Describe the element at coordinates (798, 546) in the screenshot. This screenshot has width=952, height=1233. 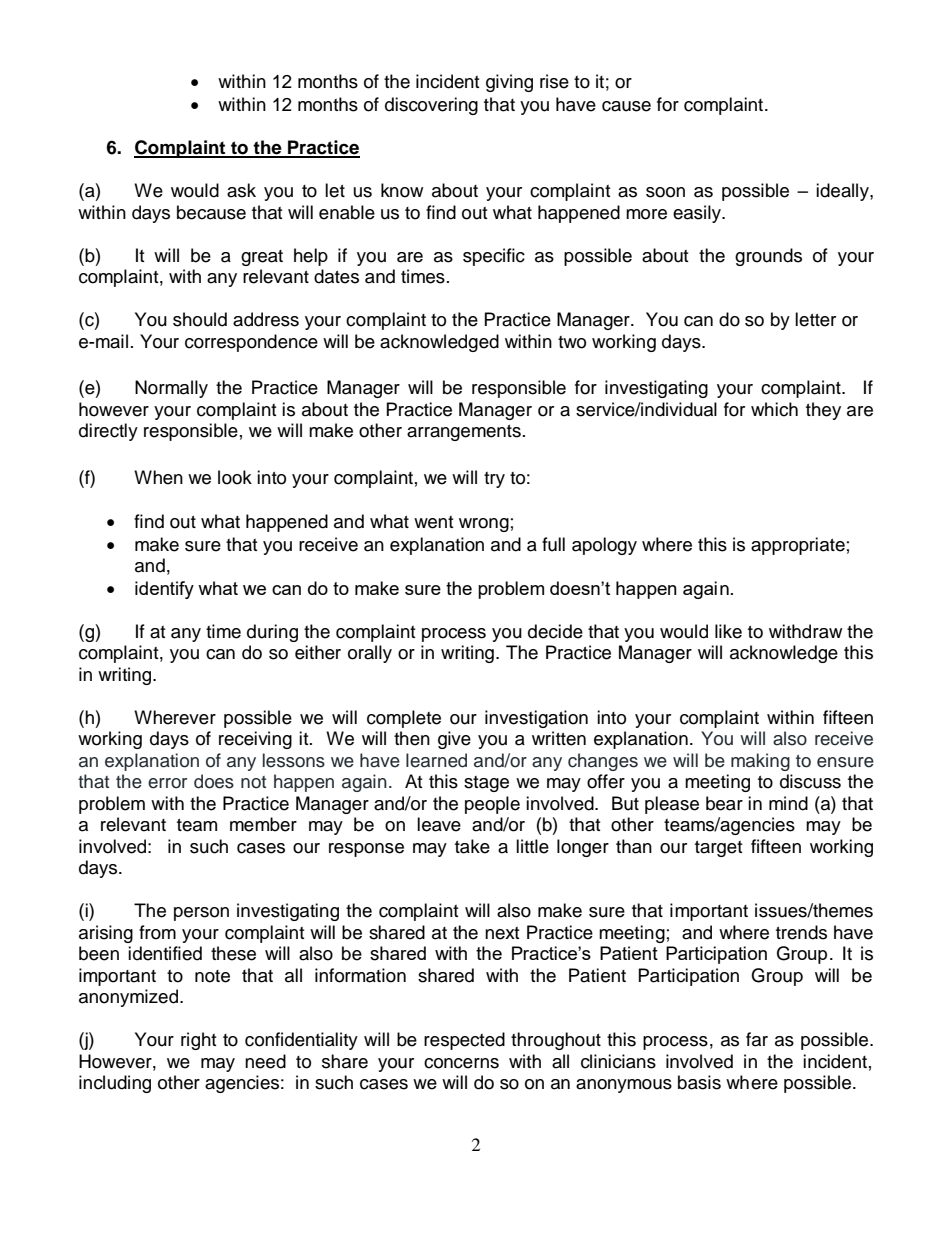
I see `appropriate` at that location.
